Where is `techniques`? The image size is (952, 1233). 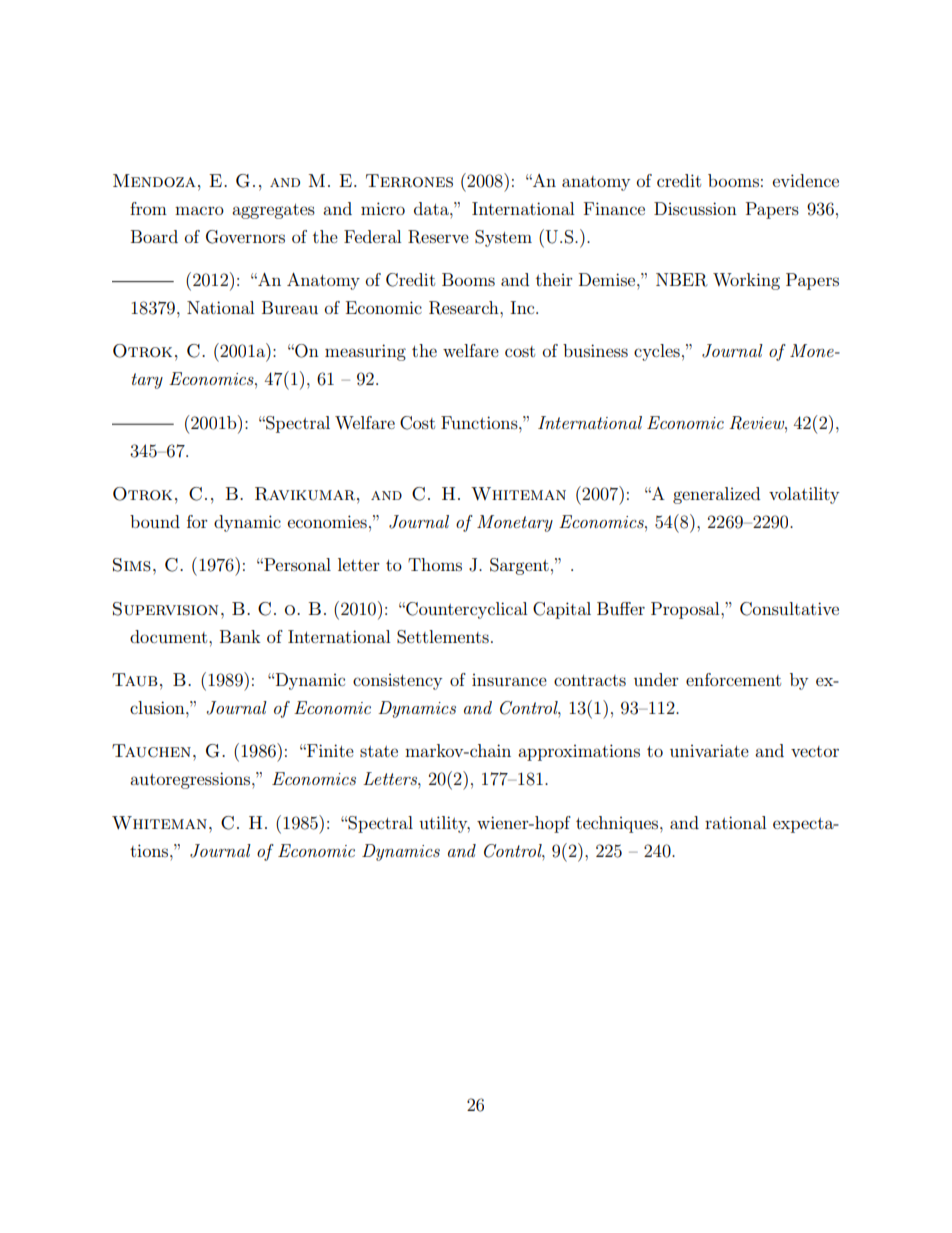 techniques is located at coordinates (618, 824).
